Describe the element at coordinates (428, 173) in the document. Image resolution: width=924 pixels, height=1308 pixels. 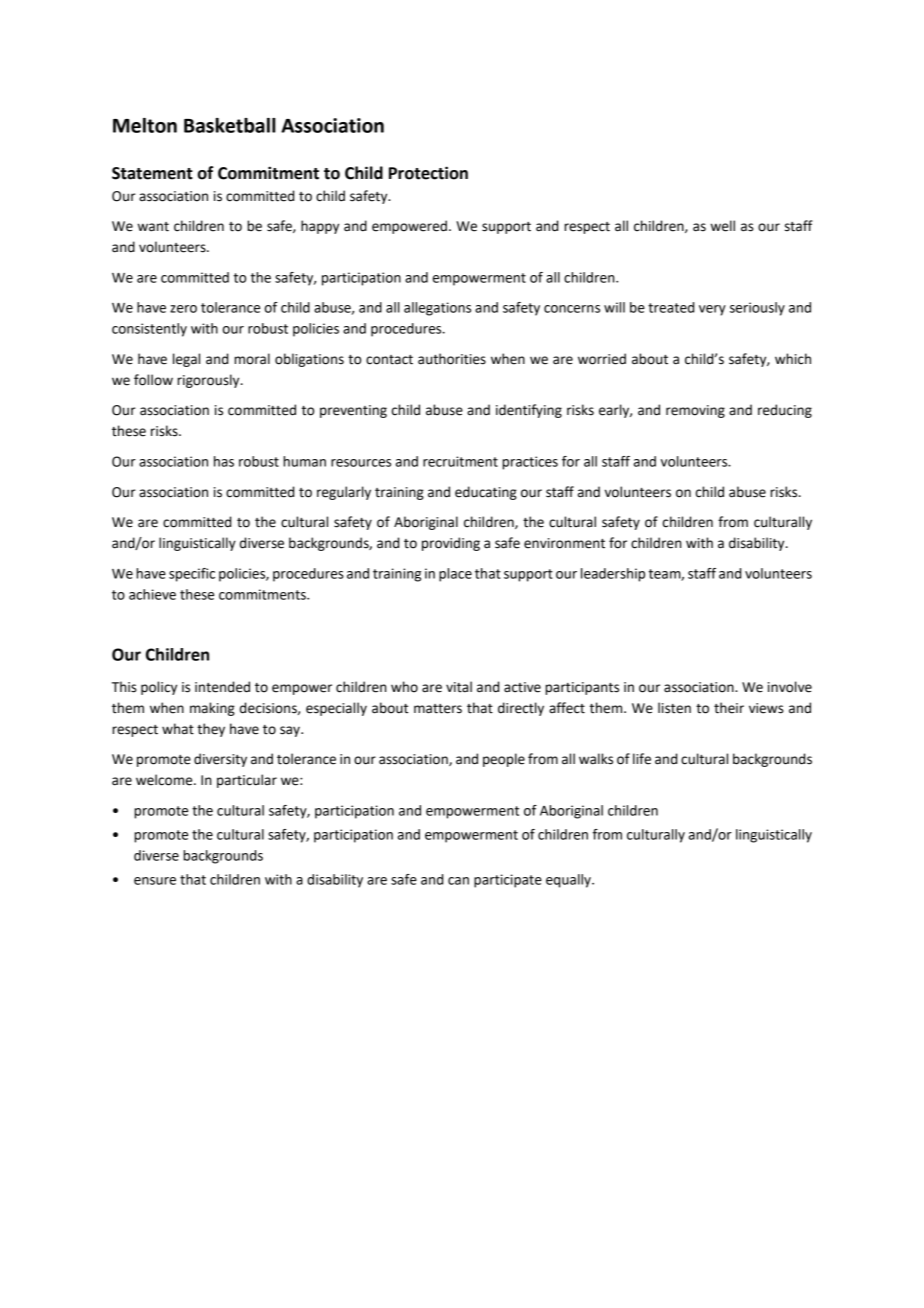
I see `Protection` at that location.
